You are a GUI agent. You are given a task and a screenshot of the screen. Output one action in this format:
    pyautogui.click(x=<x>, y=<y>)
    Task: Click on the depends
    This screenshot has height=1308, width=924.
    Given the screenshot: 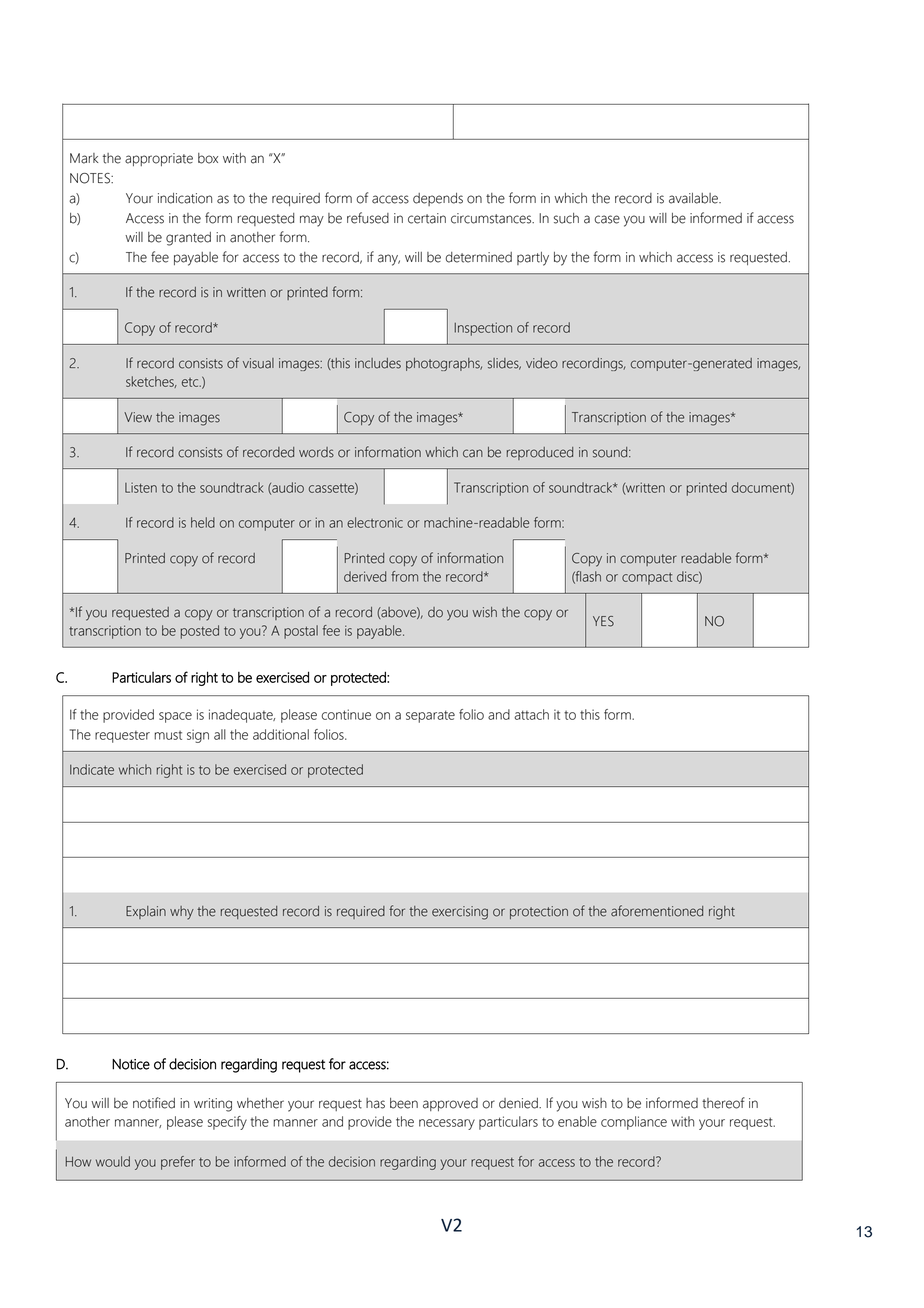 What is the action you would take?
    pyautogui.click(x=438, y=199)
